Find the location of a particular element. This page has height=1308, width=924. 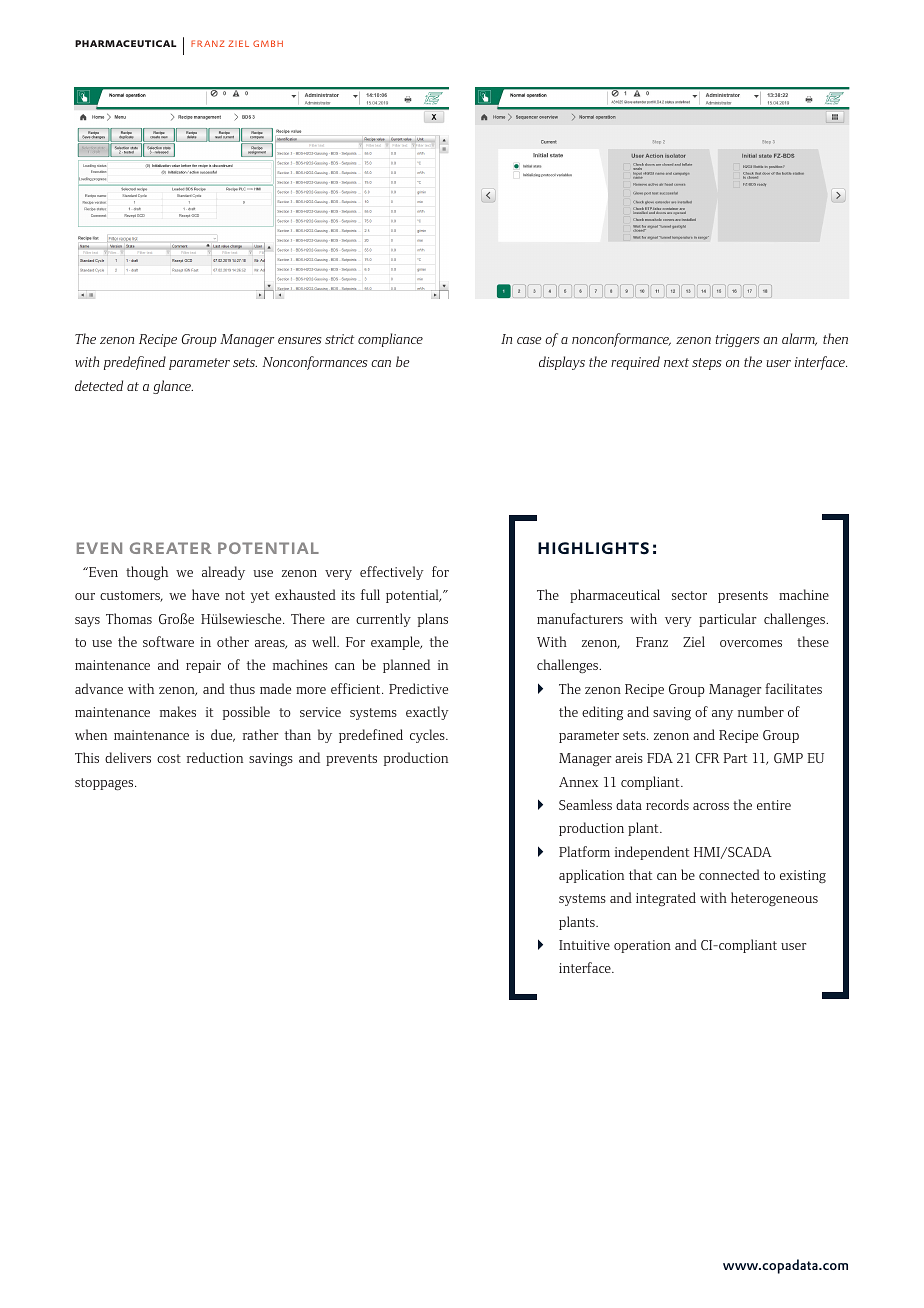

triggers is located at coordinates (737, 340).
